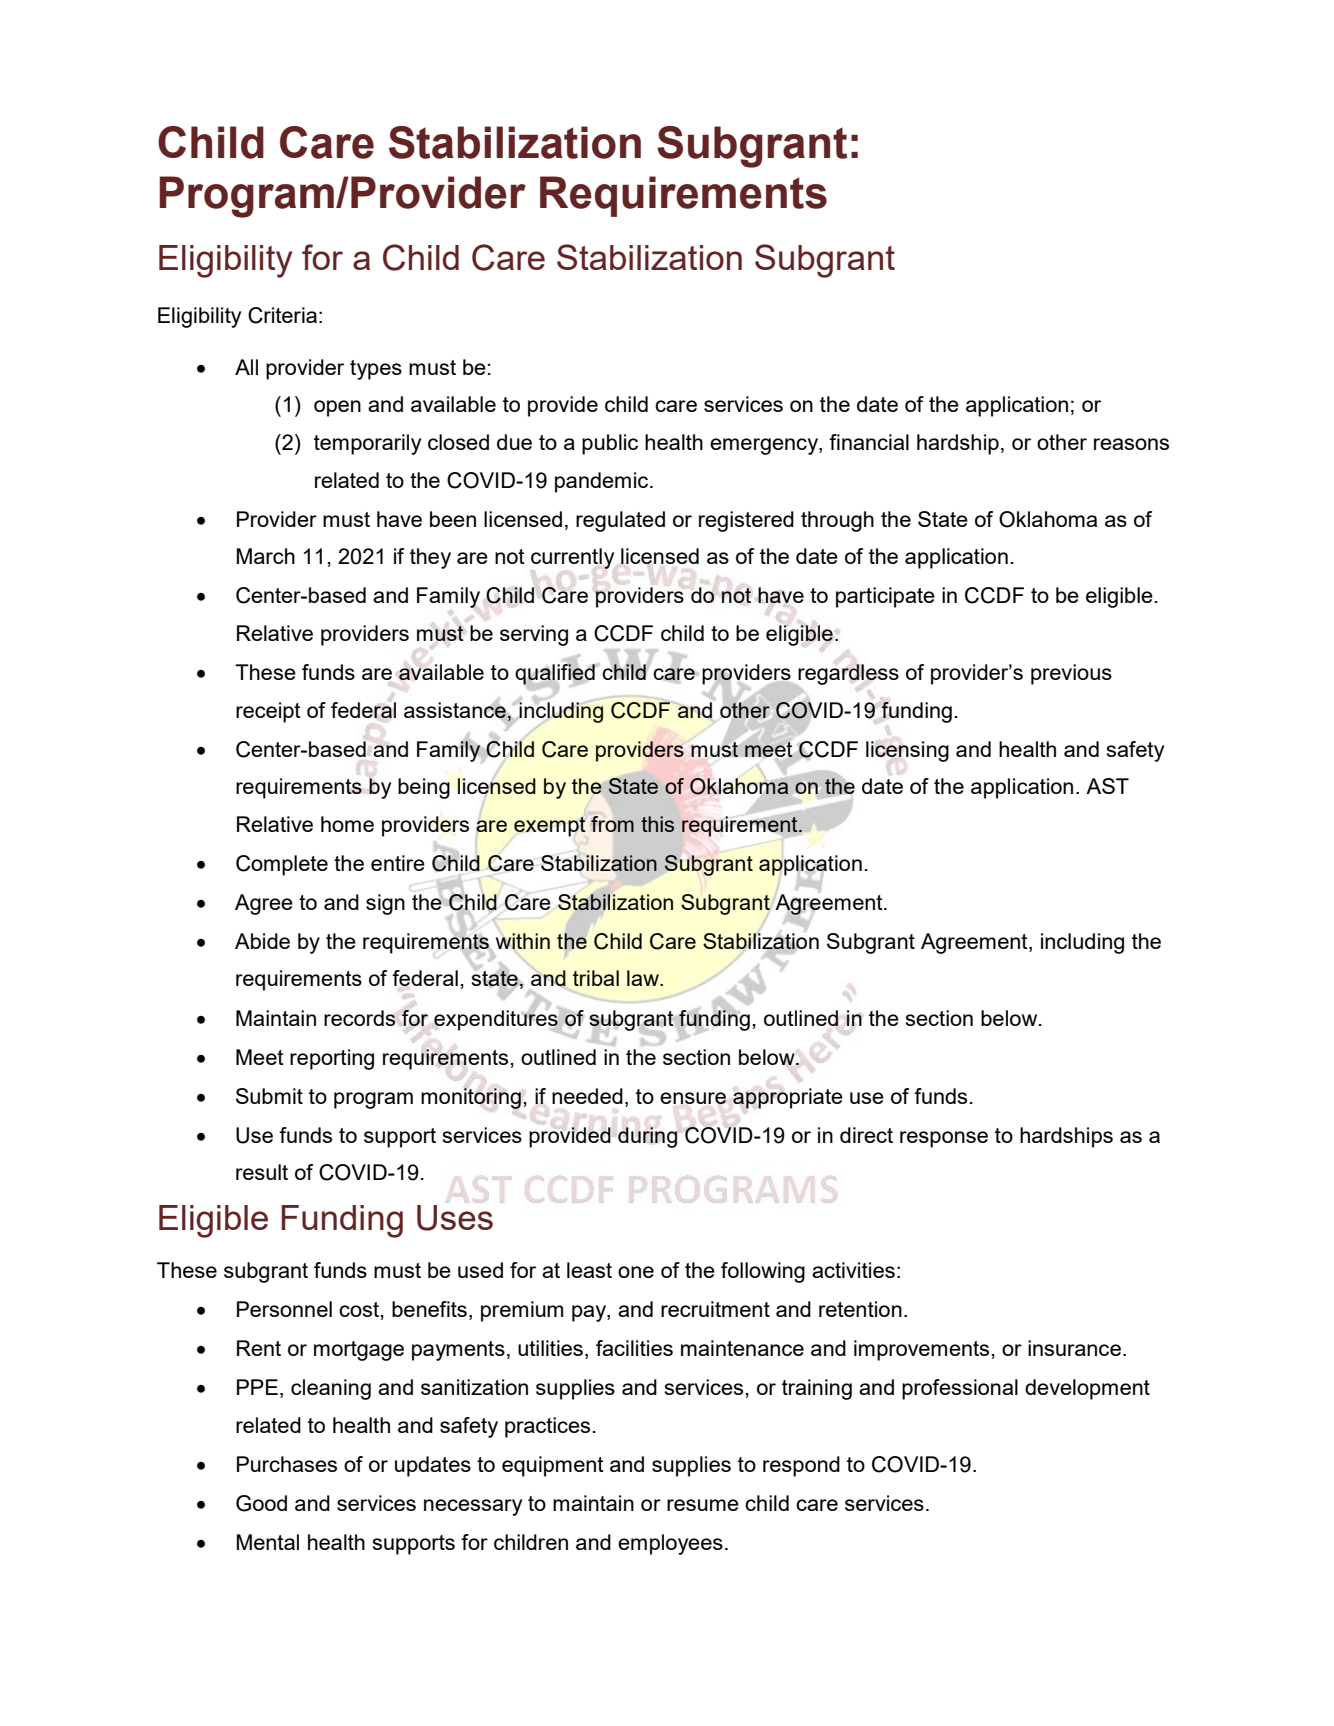 The image size is (1334, 1726). Describe the element at coordinates (268, 712) in the image. I see `receipt` at that location.
